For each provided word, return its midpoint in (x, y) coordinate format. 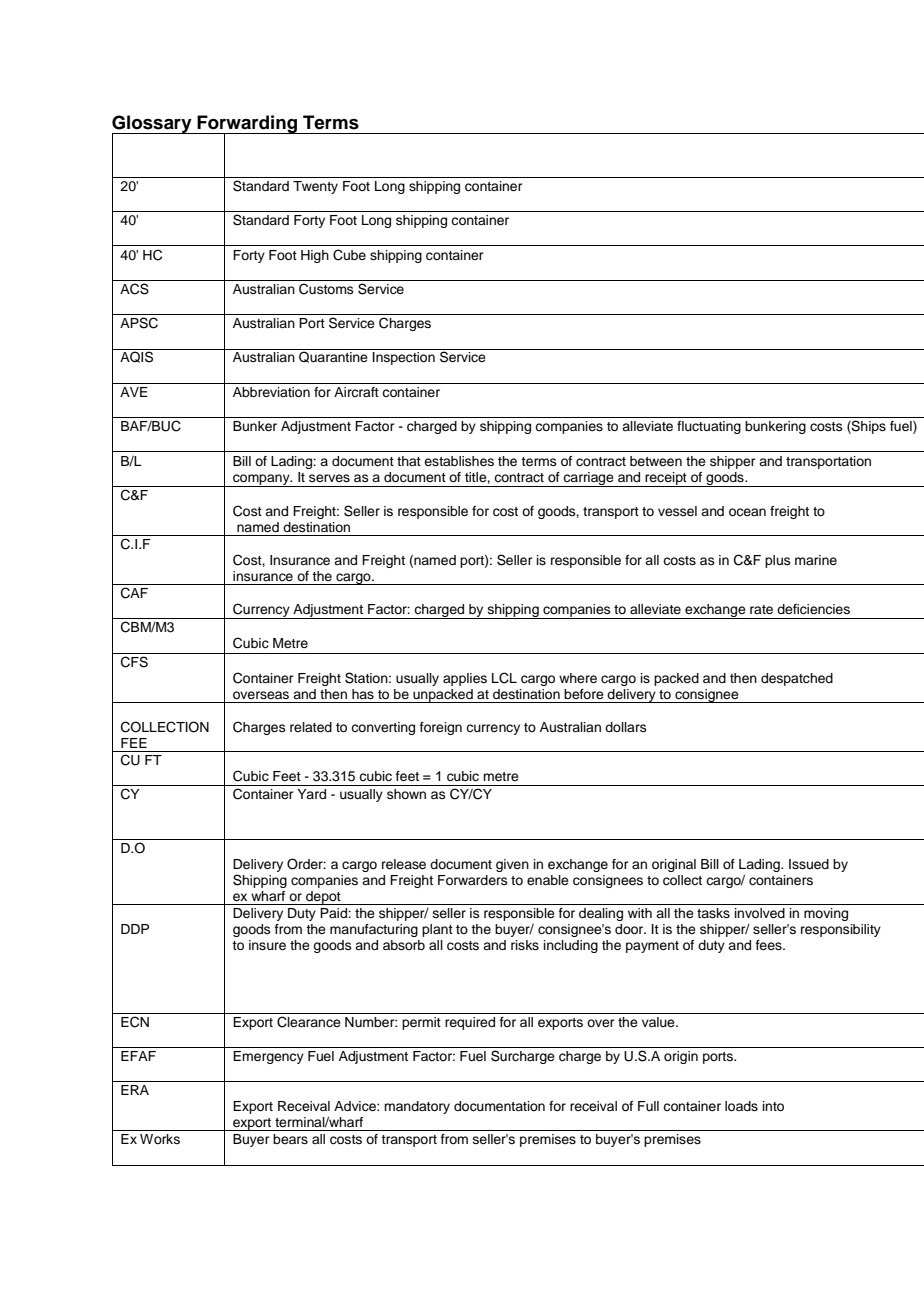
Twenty (315, 187)
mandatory (417, 1107)
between (656, 461)
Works (160, 1139)
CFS (134, 662)
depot (323, 898)
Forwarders (473, 880)
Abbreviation (271, 392)
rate (761, 609)
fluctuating (709, 427)
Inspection (404, 358)
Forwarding (247, 125)
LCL (504, 678)
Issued (809, 864)
